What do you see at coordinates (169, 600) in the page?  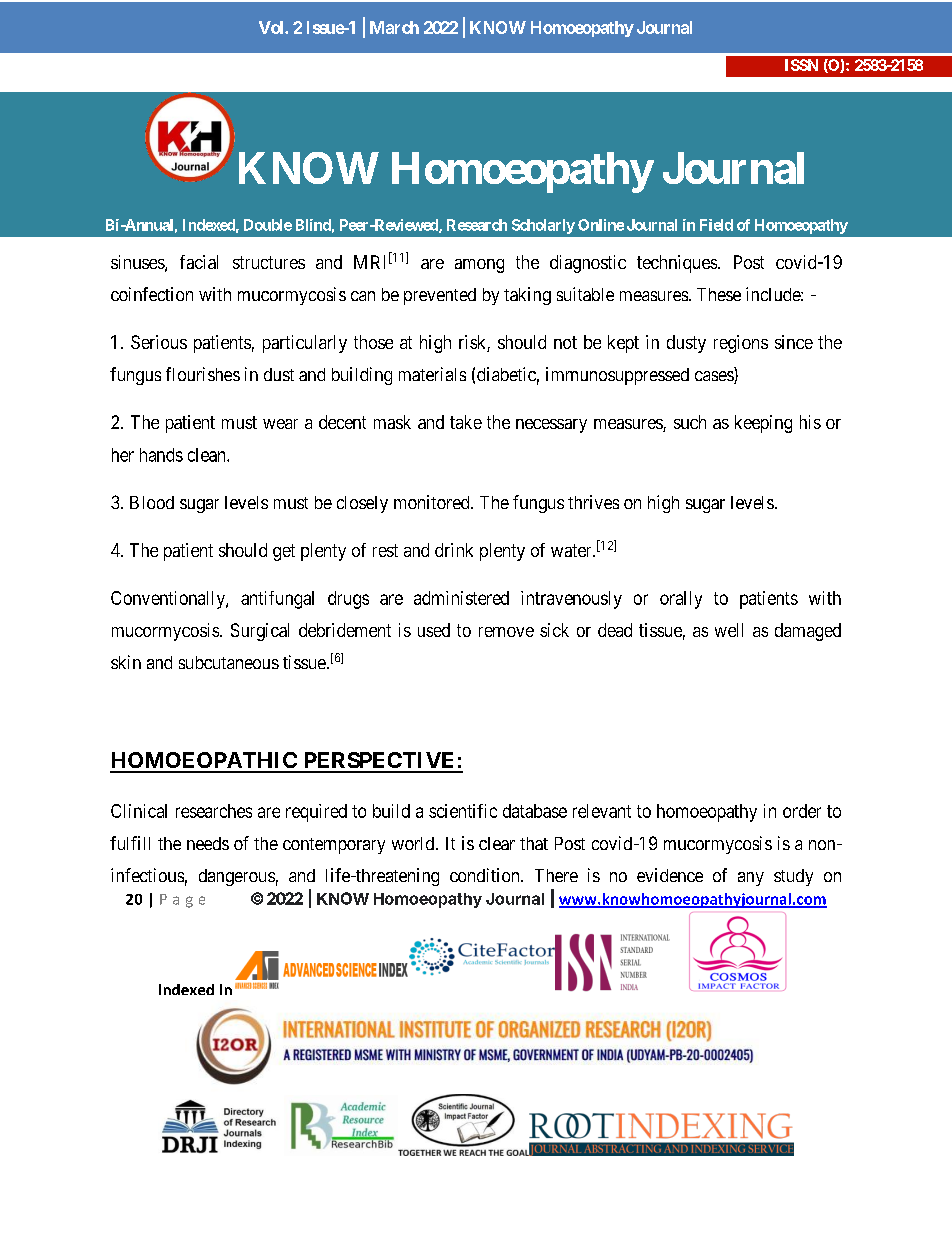 I see `Conventionally` at bounding box center [169, 600].
